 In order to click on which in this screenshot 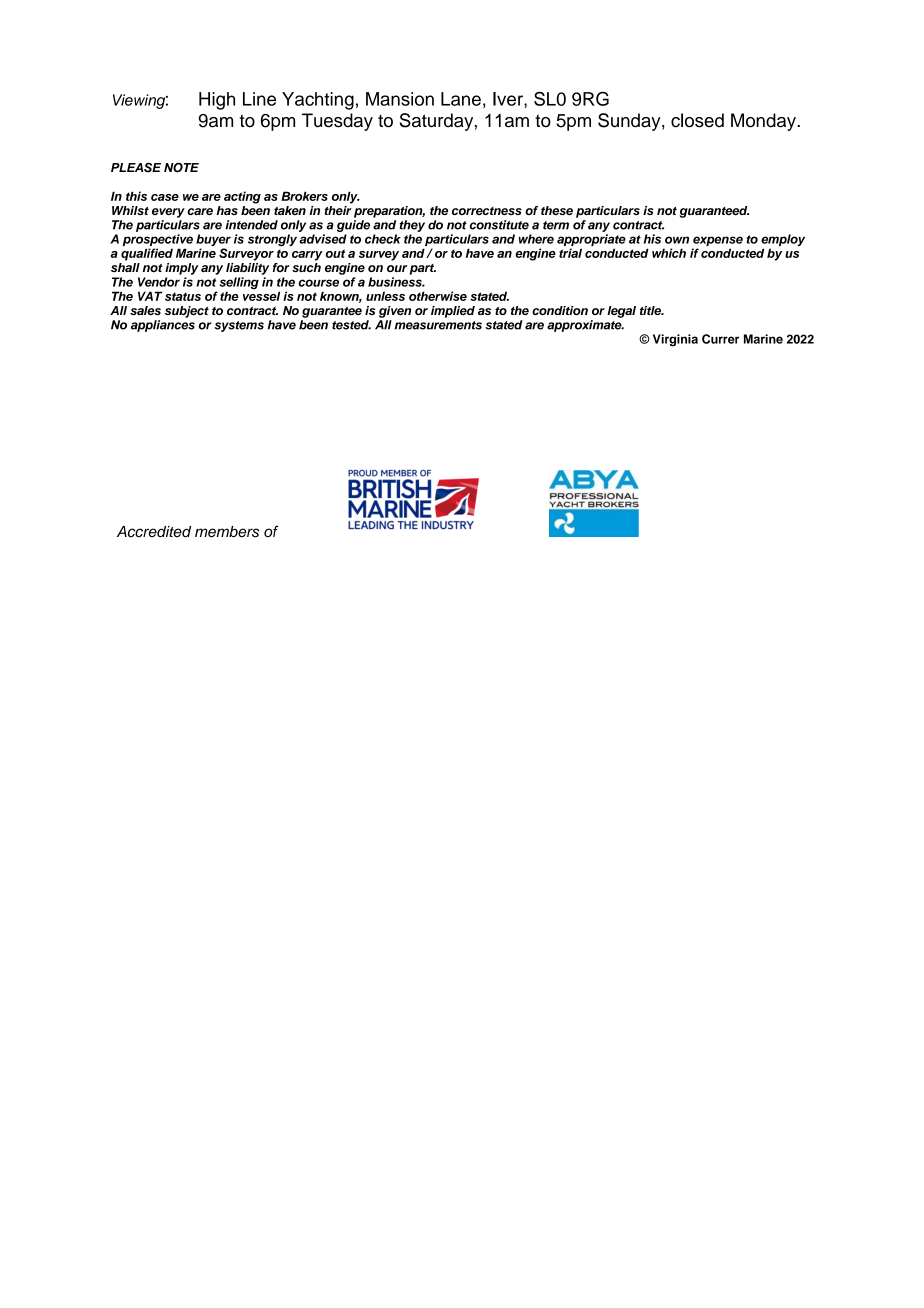, I will do `click(669, 253)`.
